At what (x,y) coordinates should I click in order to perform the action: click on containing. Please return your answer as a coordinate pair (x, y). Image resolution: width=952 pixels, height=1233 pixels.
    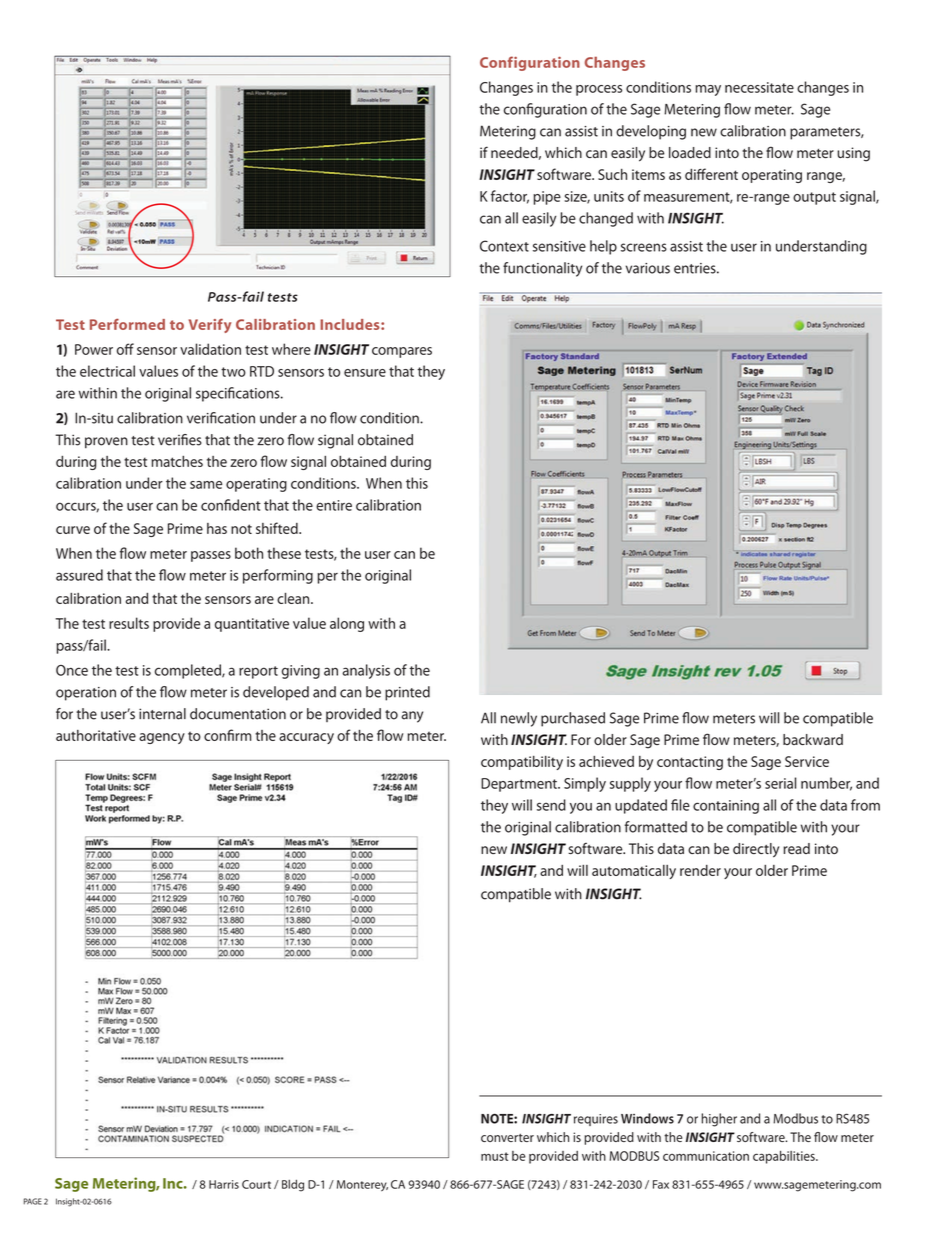
    Looking at the image, I should click on (726, 807).
